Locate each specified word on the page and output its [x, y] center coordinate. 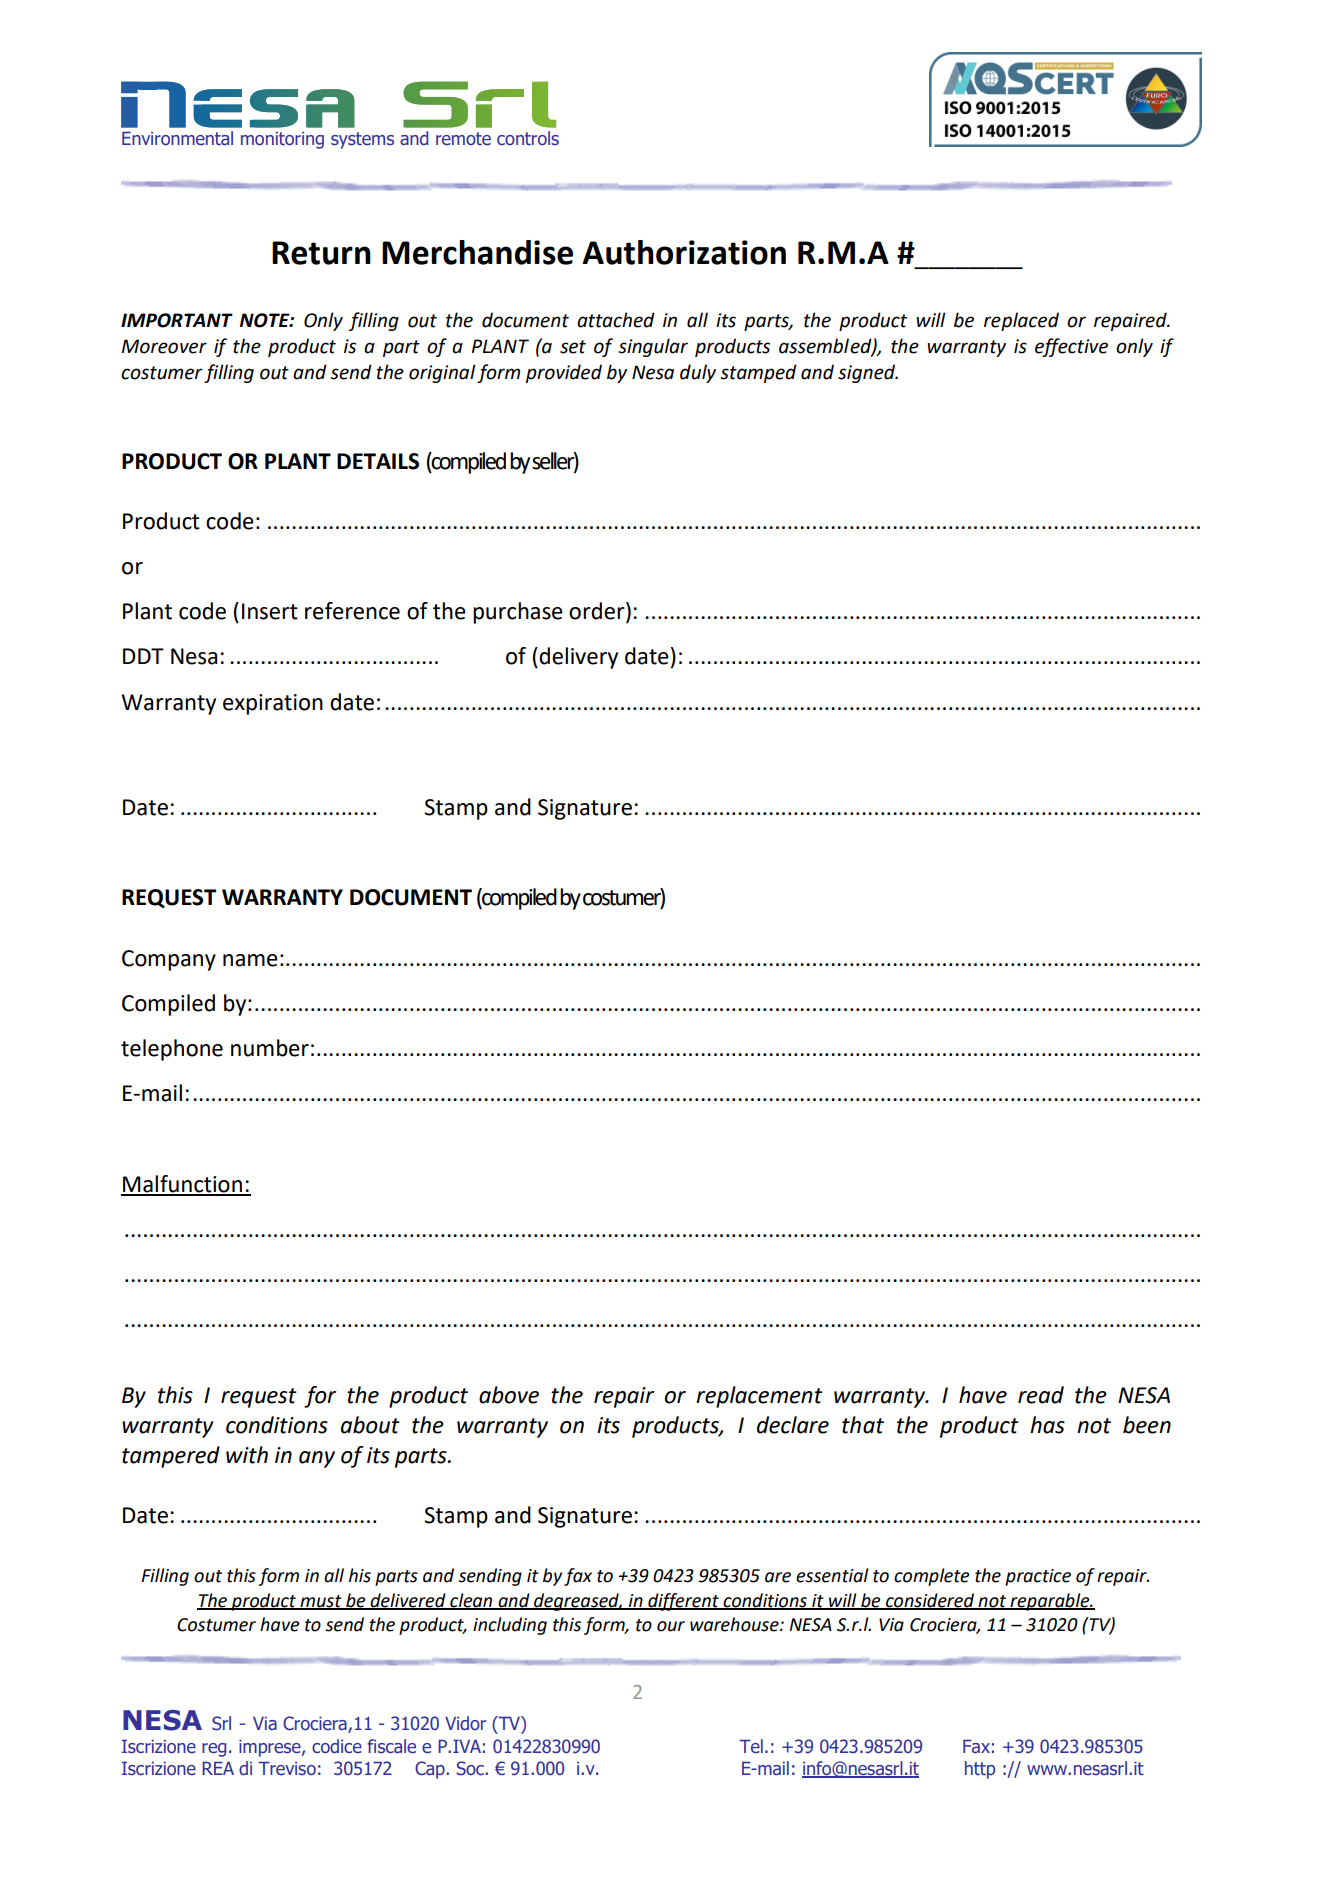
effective [1071, 347]
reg [214, 1750]
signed [867, 373]
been [1147, 1425]
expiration [273, 704]
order [598, 612]
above [509, 1395]
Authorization [684, 252]
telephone [172, 1050]
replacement [759, 1397]
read [1041, 1395]
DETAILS [378, 461]
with [247, 1455]
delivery [578, 658]
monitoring [282, 140]
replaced [1021, 321]
